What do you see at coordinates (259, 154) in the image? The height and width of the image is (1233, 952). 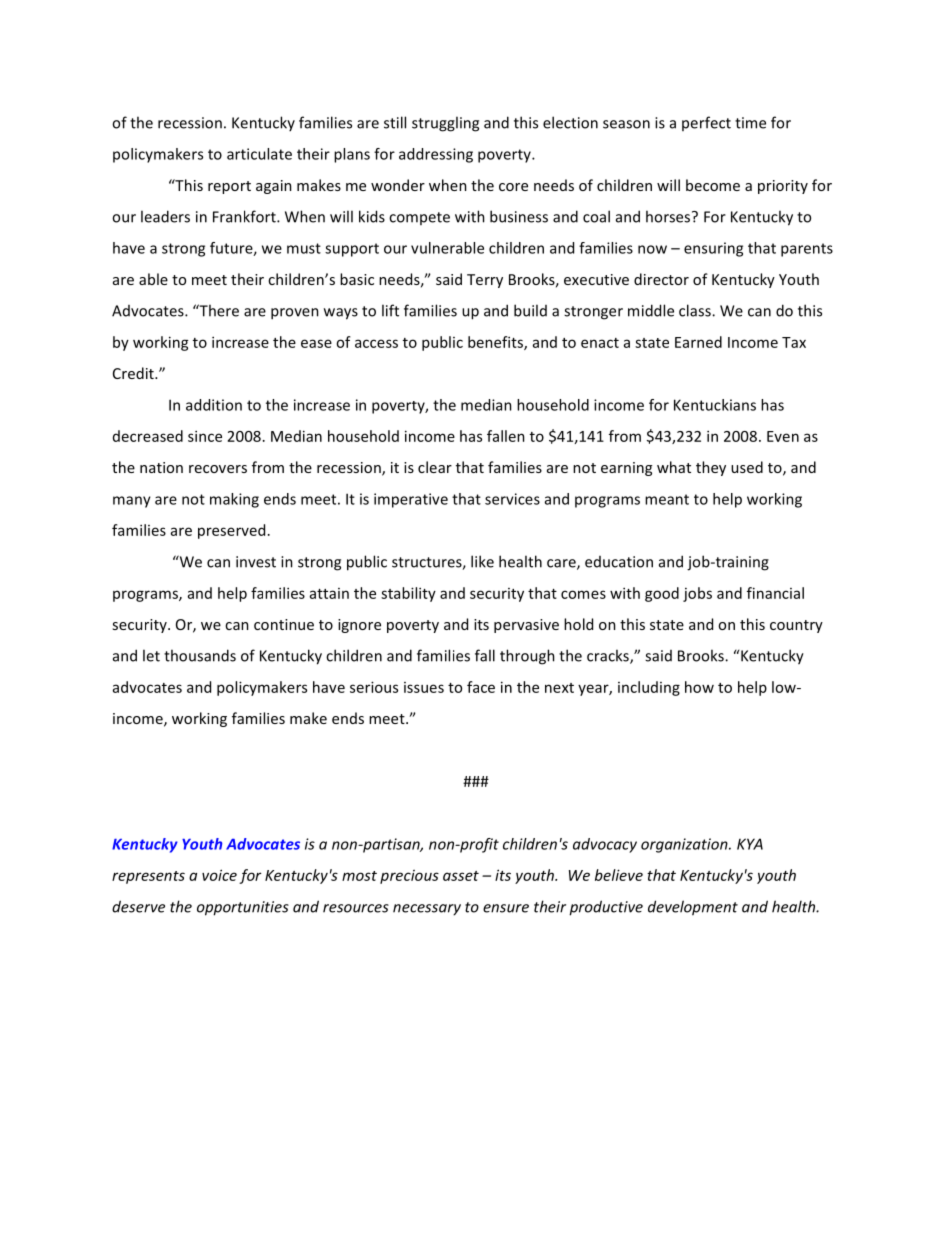 I see `articulate` at bounding box center [259, 154].
